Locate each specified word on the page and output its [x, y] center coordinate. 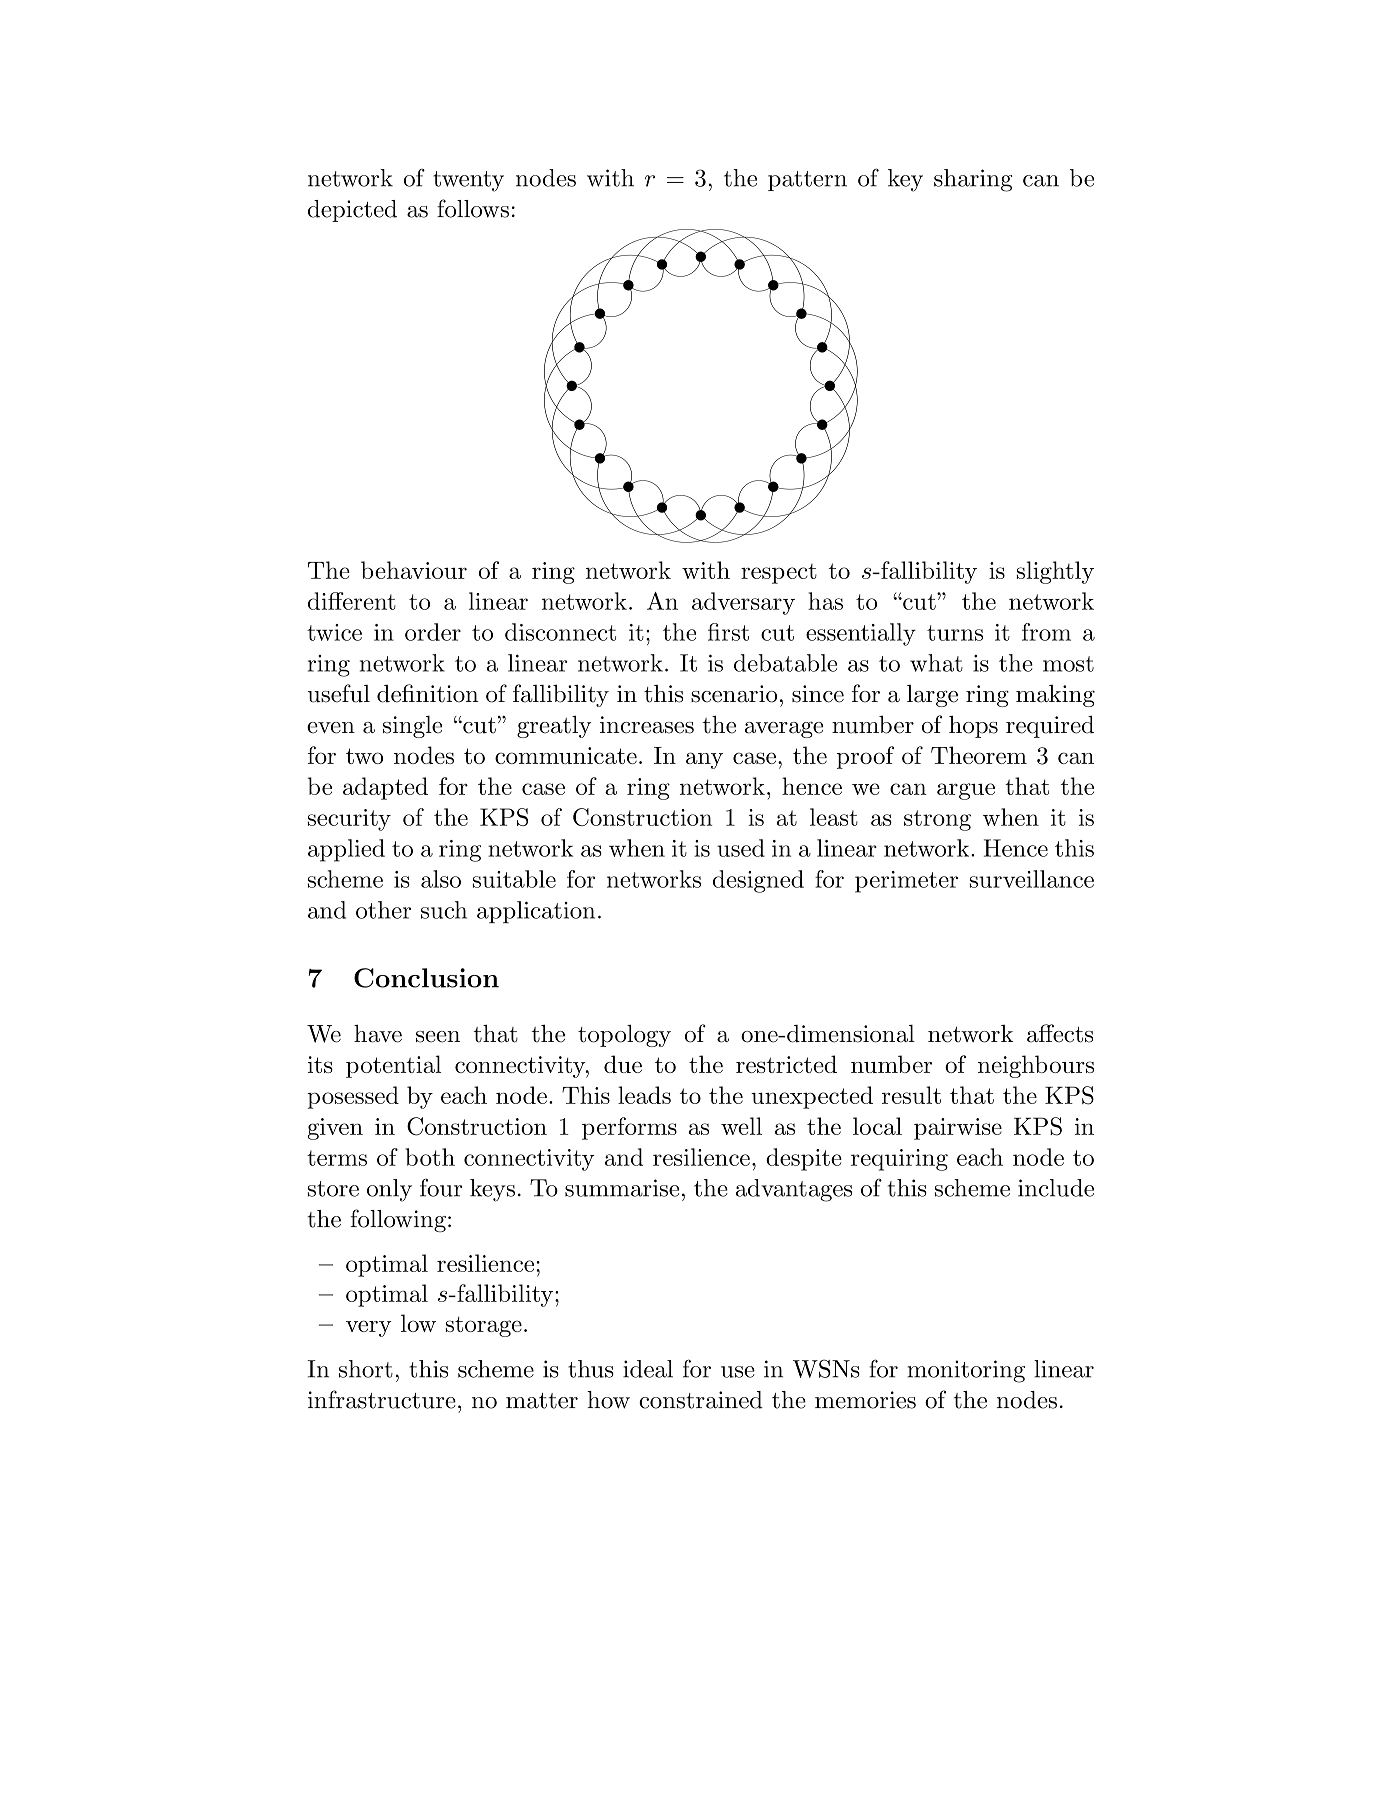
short [366, 1369]
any [704, 760]
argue [966, 791]
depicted [352, 211]
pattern [807, 181]
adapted [385, 788]
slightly [1055, 572]
